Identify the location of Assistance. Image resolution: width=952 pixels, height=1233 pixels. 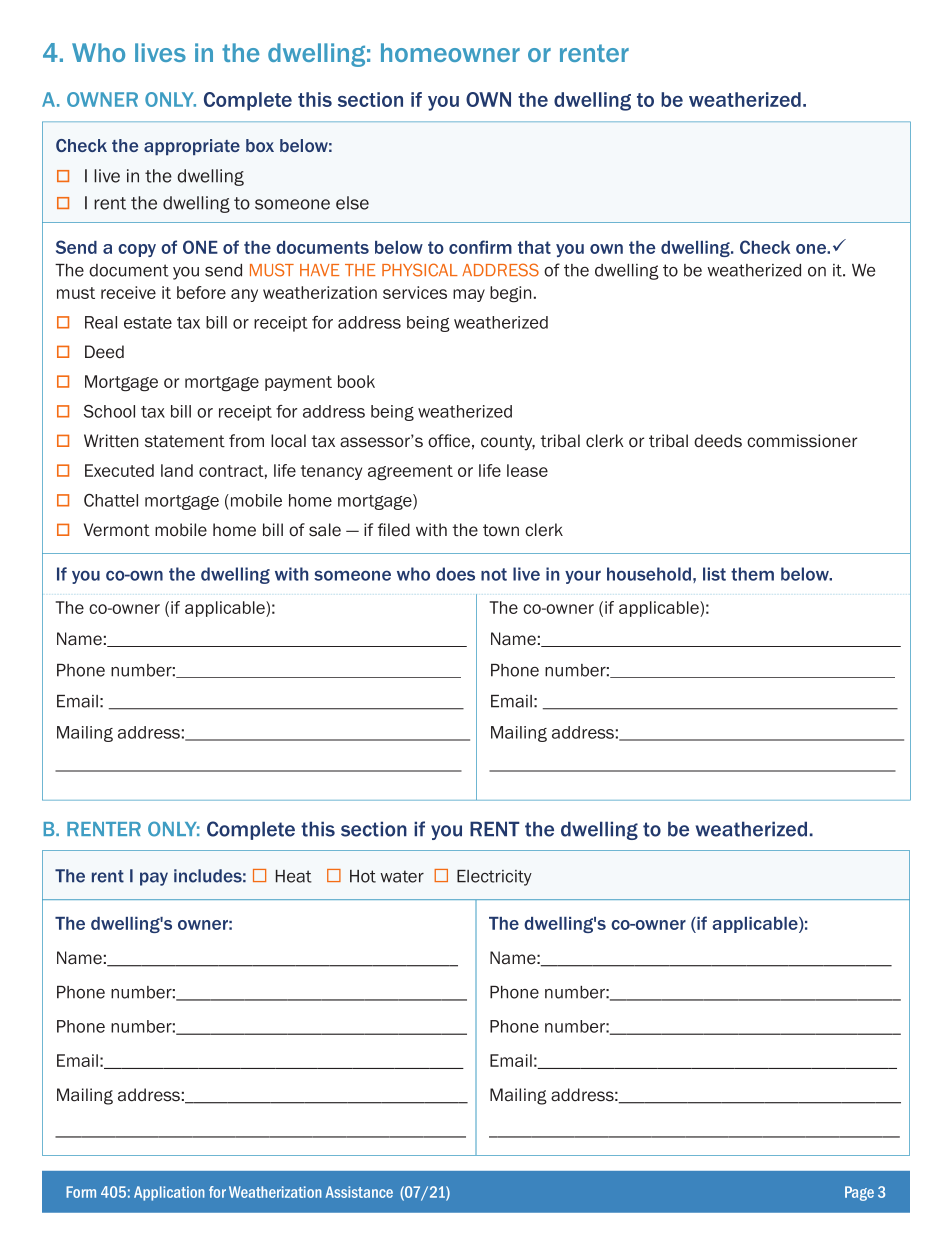
(359, 1192).
